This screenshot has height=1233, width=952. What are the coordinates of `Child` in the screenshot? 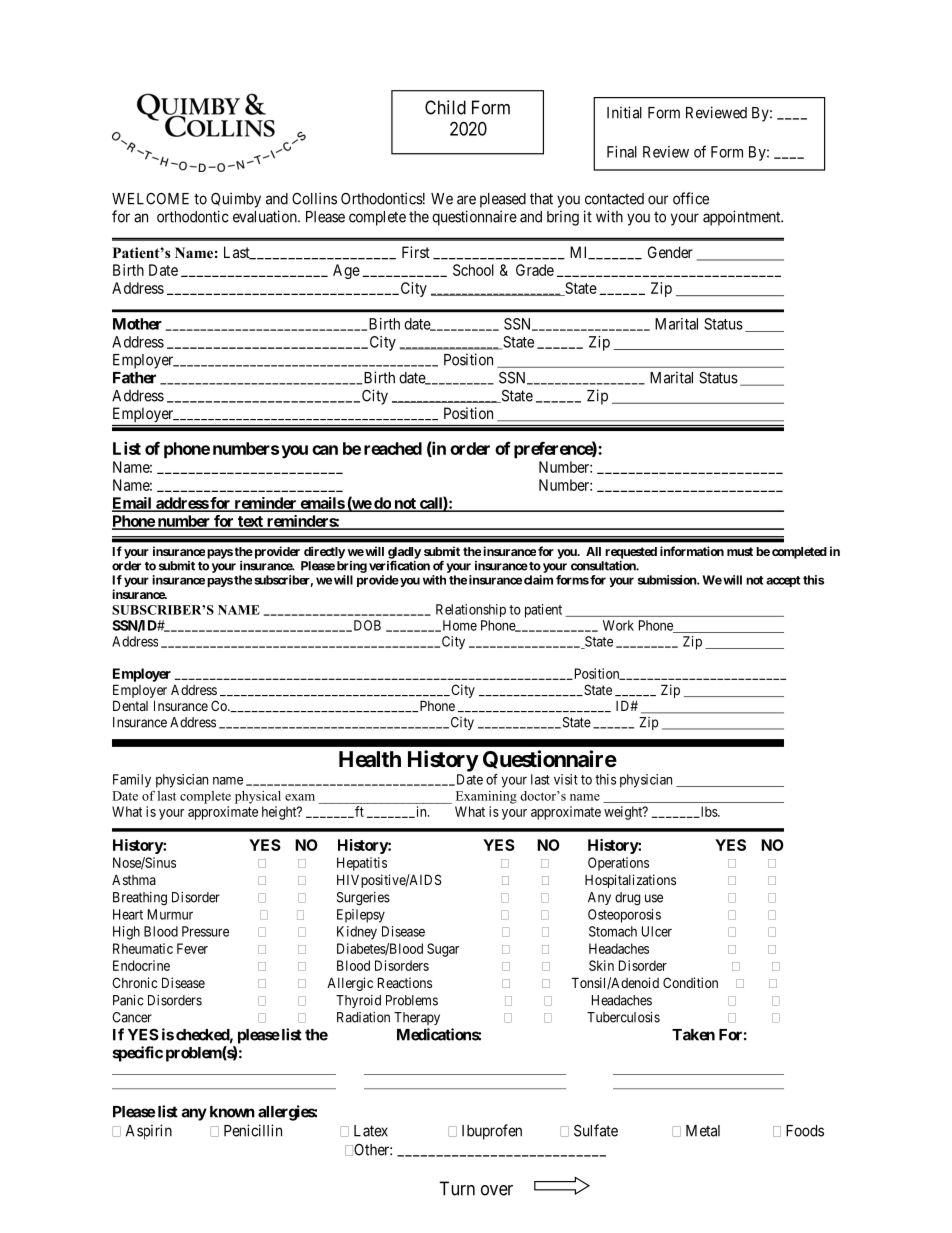 It's located at (445, 107).
